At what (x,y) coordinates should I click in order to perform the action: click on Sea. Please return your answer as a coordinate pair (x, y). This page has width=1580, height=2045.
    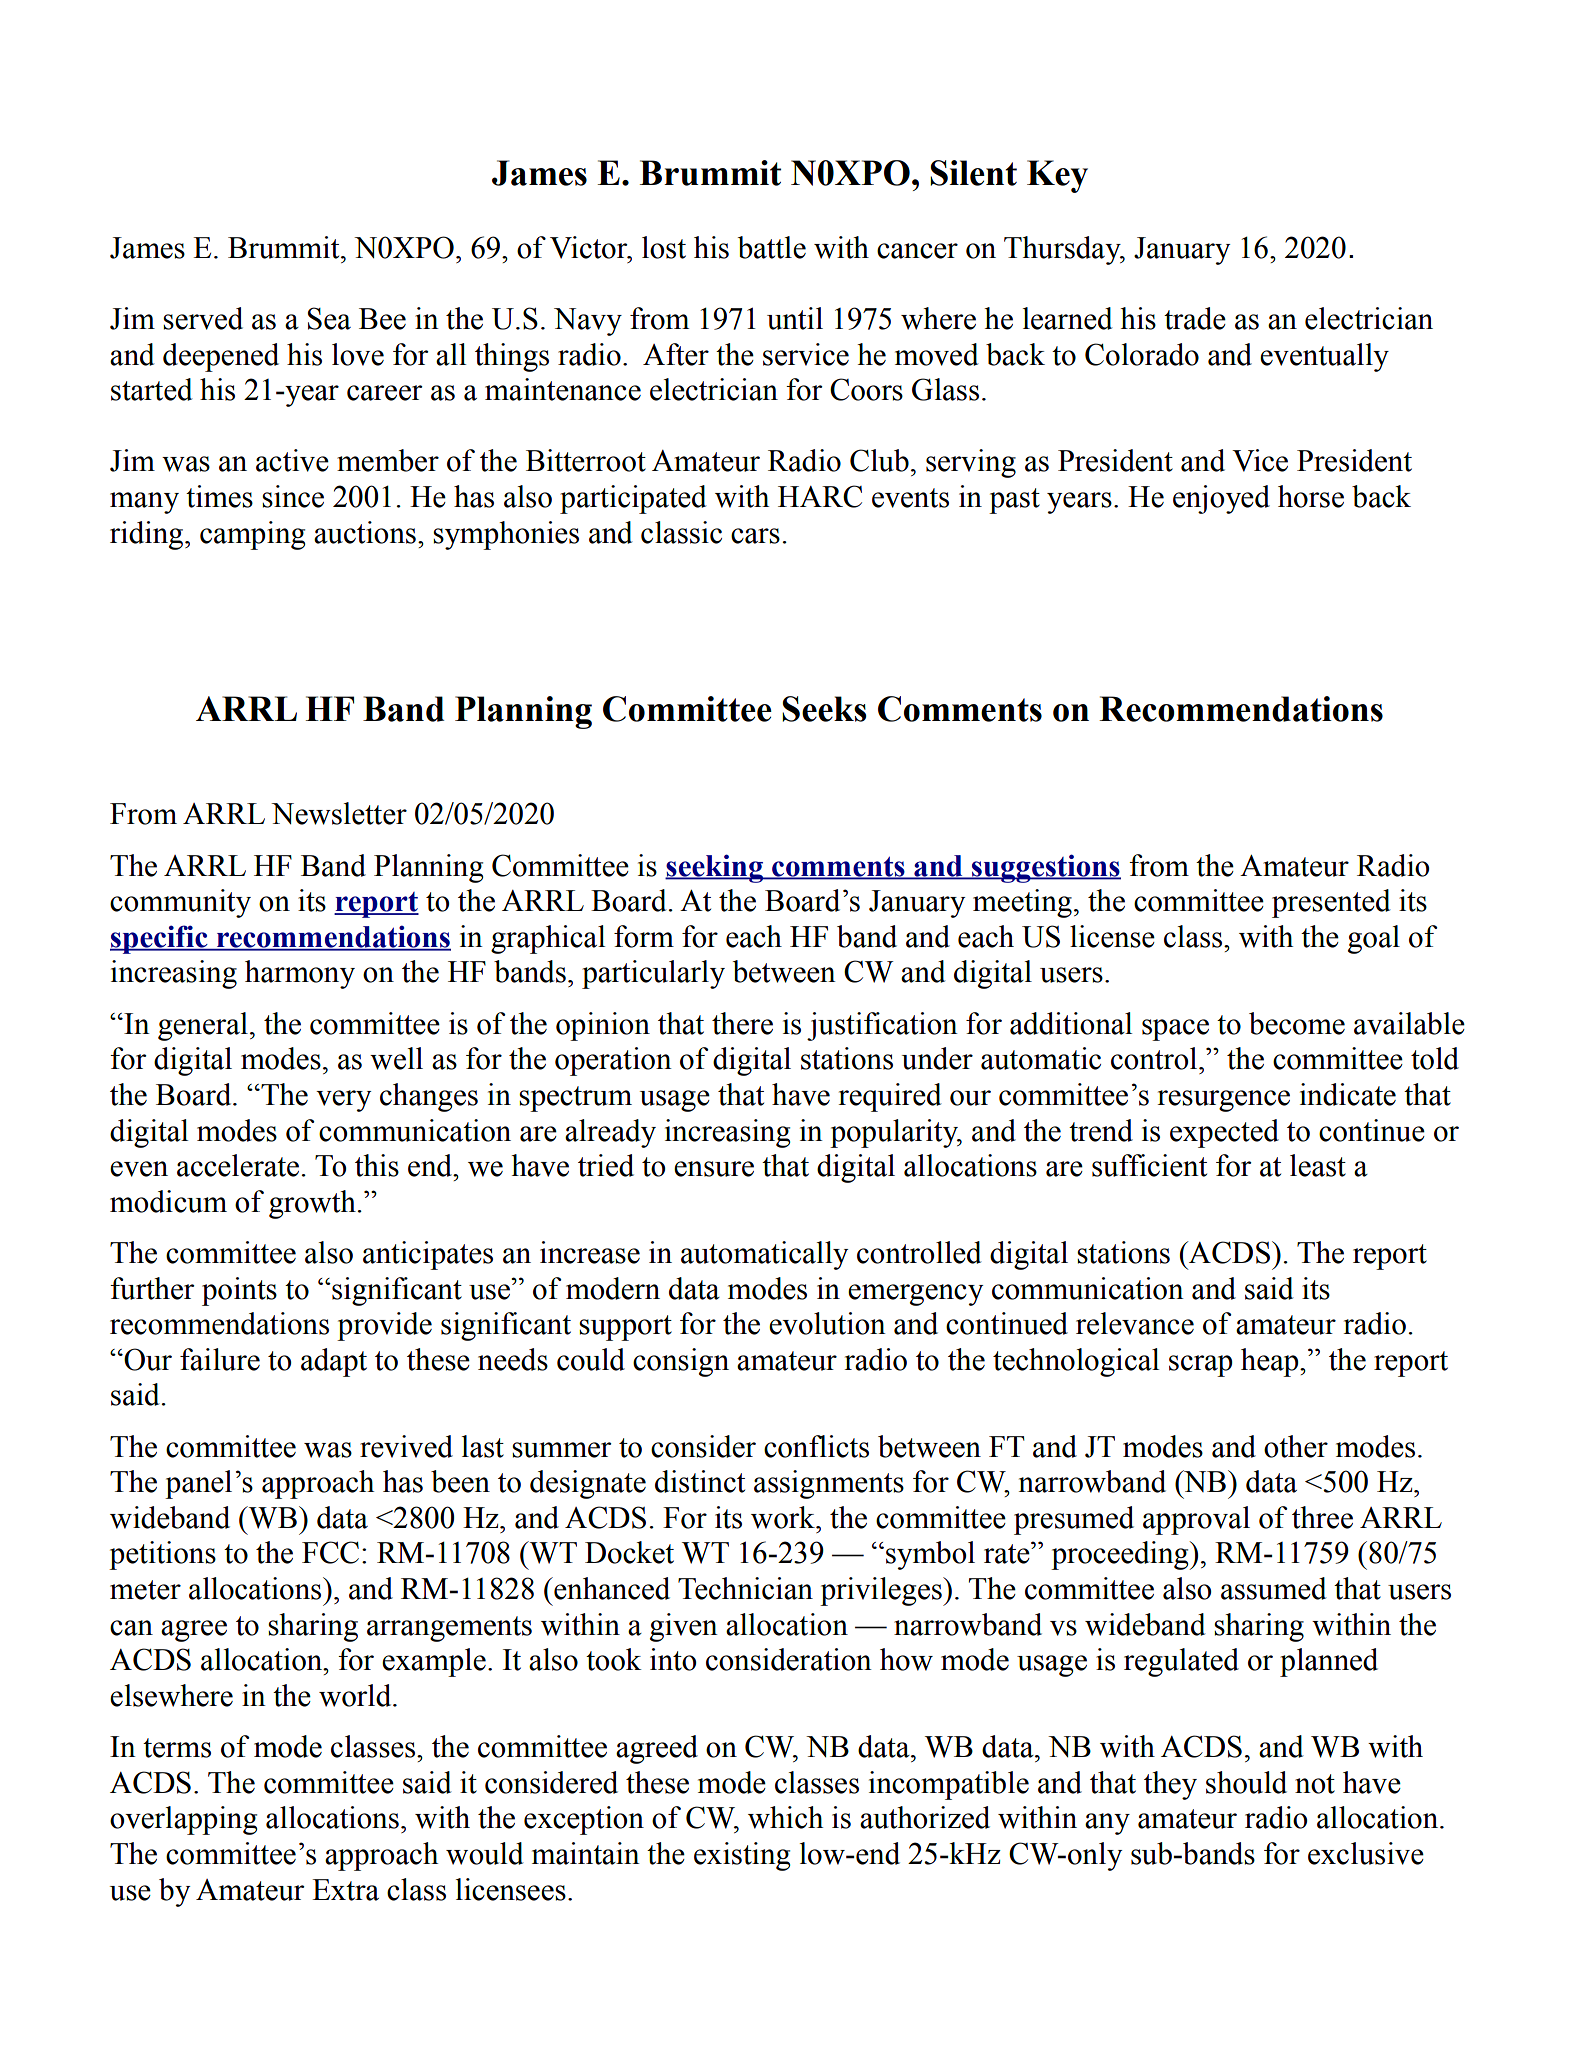
    Looking at the image, I should click on (329, 318).
